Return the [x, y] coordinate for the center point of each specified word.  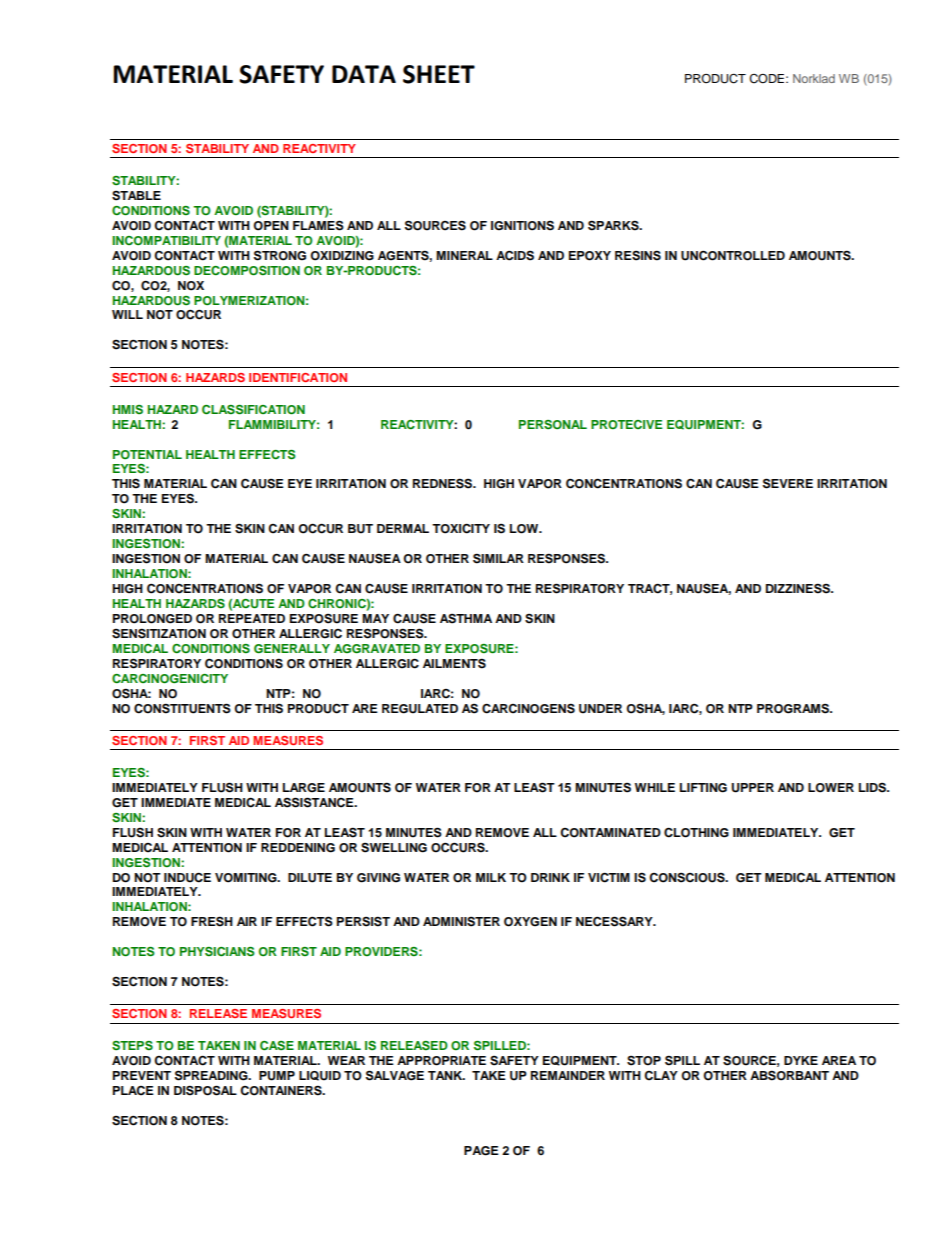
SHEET [439, 74]
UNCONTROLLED [733, 255]
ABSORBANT [789, 1075]
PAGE [481, 1151]
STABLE [136, 195]
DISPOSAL [205, 1090]
